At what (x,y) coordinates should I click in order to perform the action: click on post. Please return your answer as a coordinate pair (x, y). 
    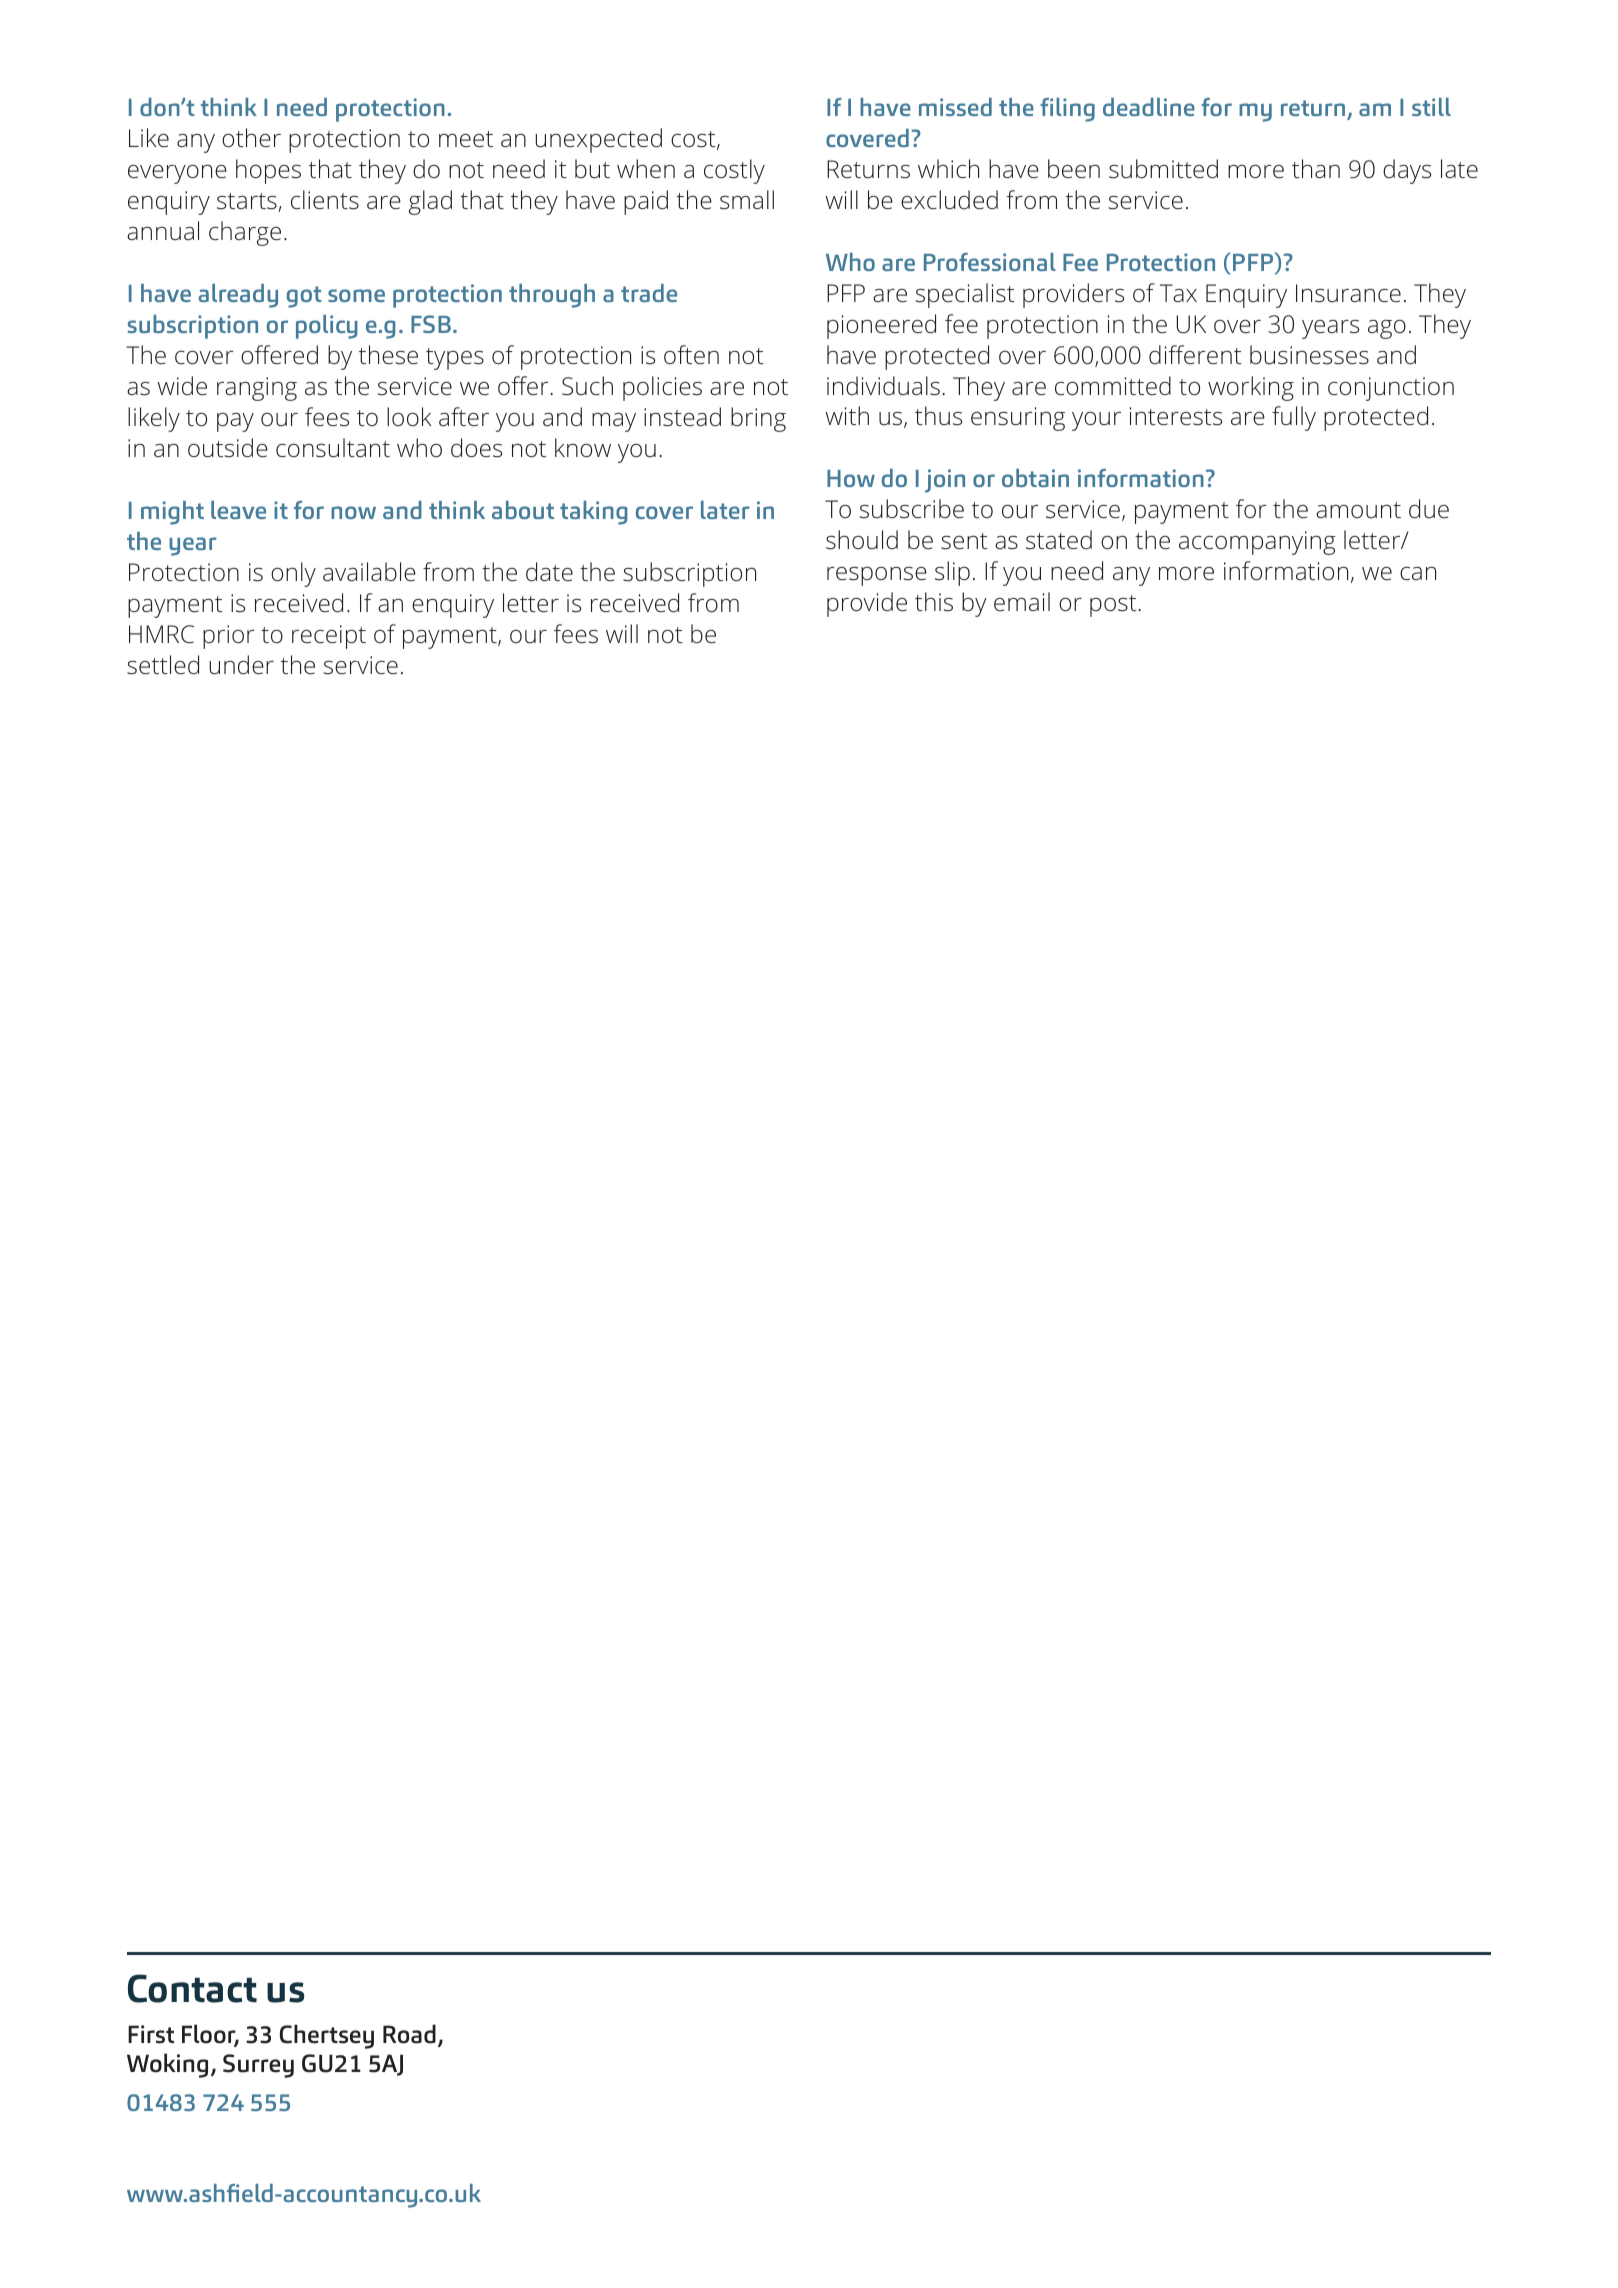
    Looking at the image, I should click on (1114, 606).
